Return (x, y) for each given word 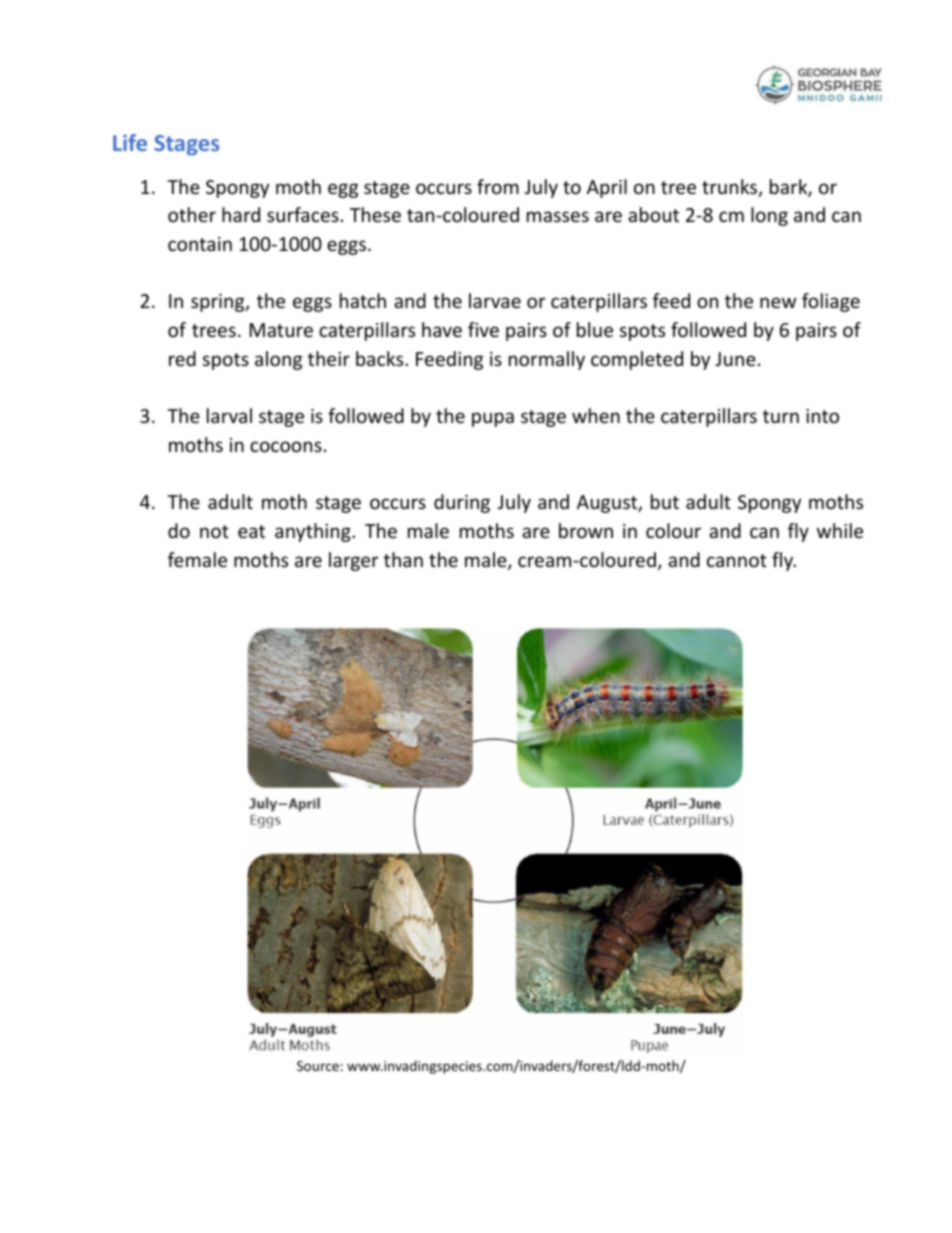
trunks (731, 188)
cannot (737, 560)
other (192, 214)
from (498, 186)
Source (318, 1066)
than (403, 559)
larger (354, 561)
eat (251, 531)
